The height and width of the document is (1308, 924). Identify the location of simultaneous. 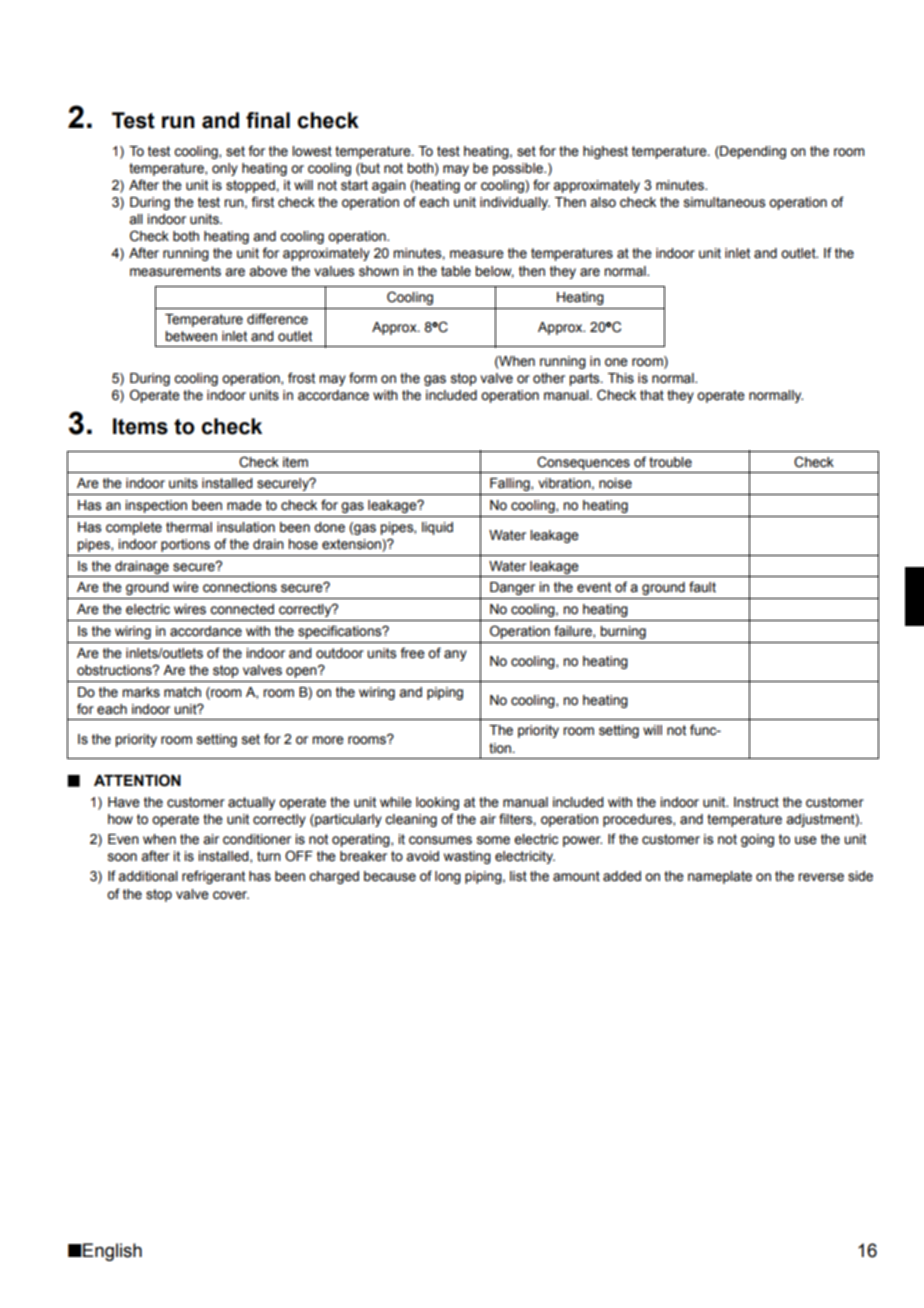
(724, 202).
